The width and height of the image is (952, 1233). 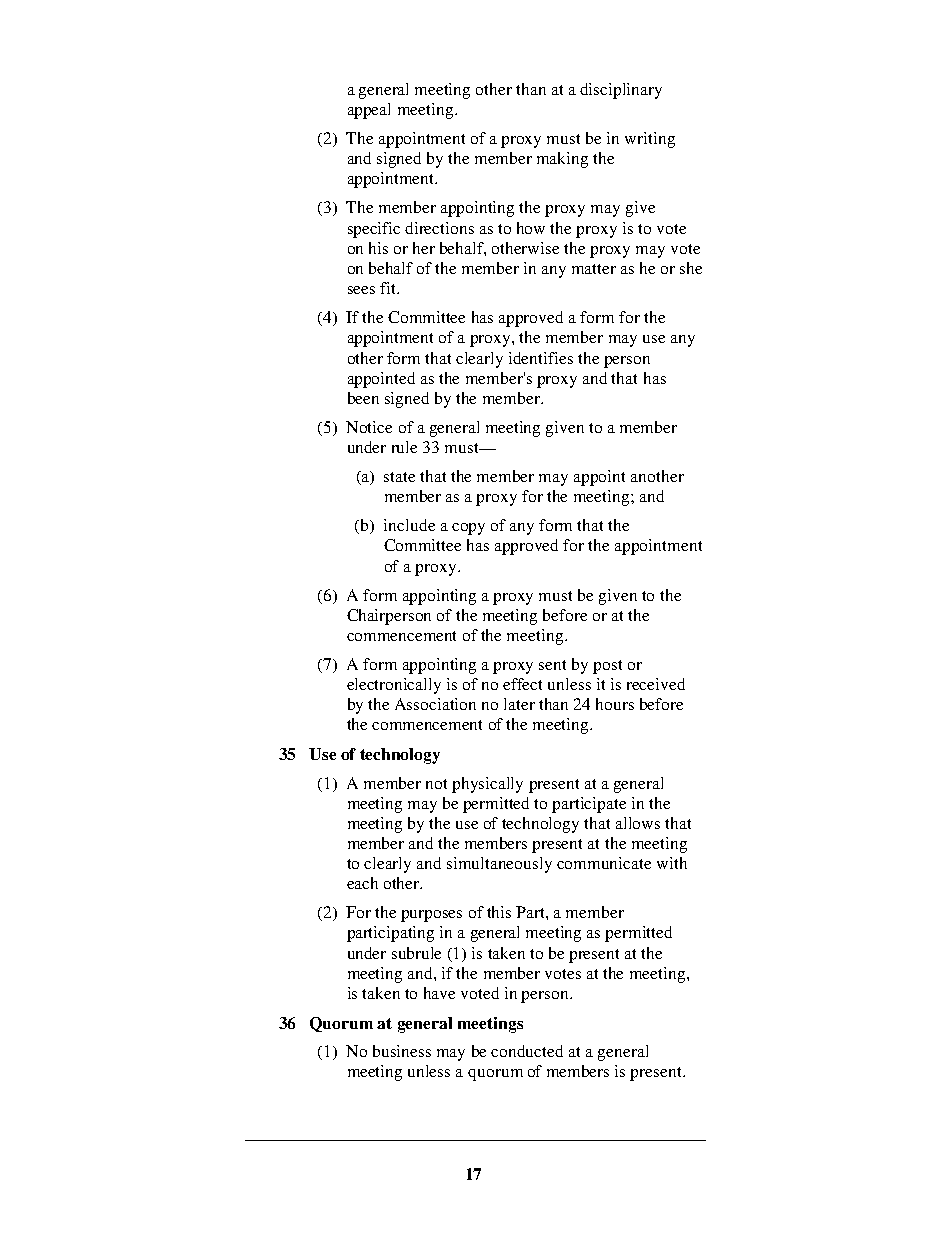 What do you see at coordinates (402, 1051) in the image?
I see `business` at bounding box center [402, 1051].
